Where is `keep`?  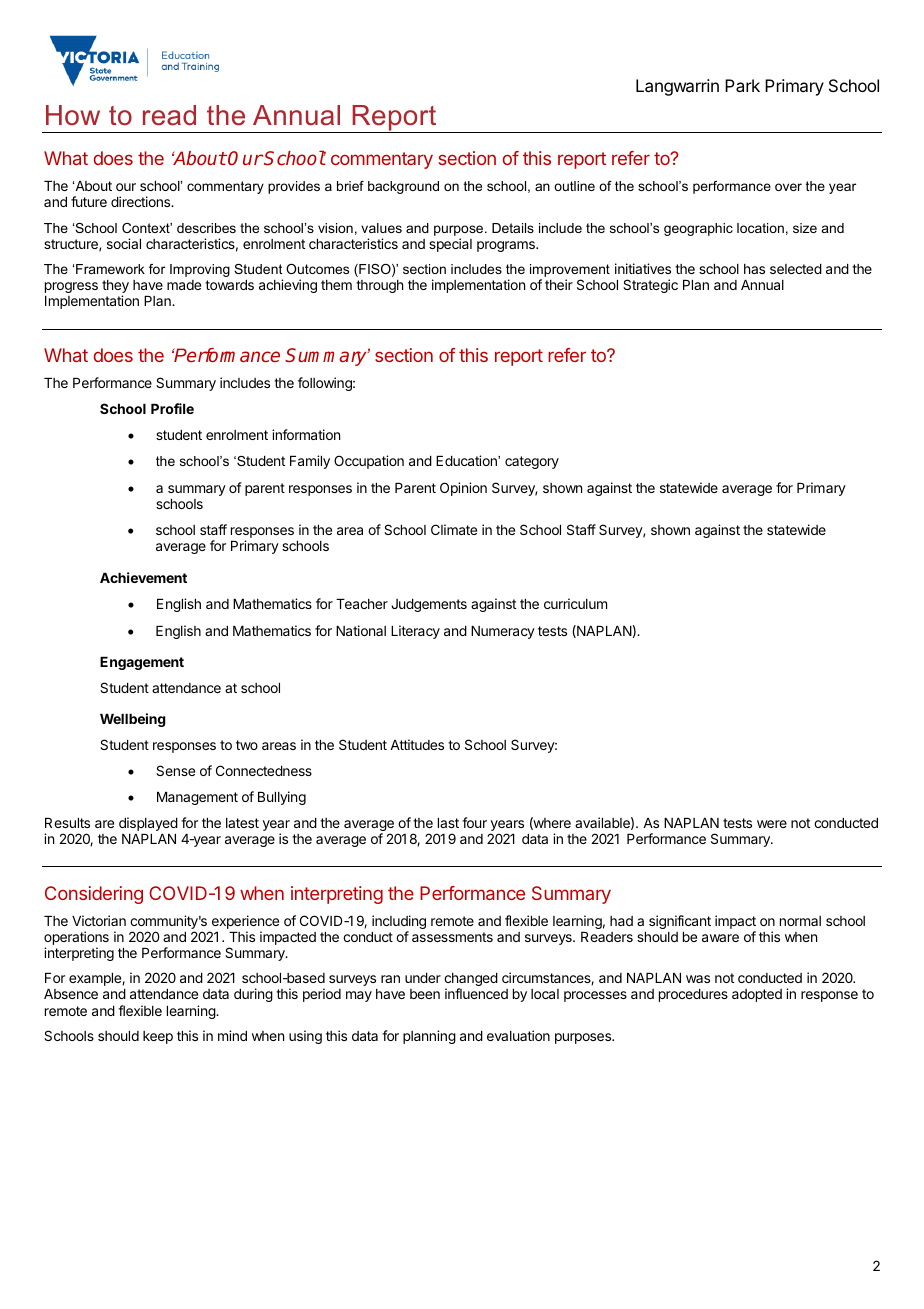
keep is located at coordinates (158, 1037).
